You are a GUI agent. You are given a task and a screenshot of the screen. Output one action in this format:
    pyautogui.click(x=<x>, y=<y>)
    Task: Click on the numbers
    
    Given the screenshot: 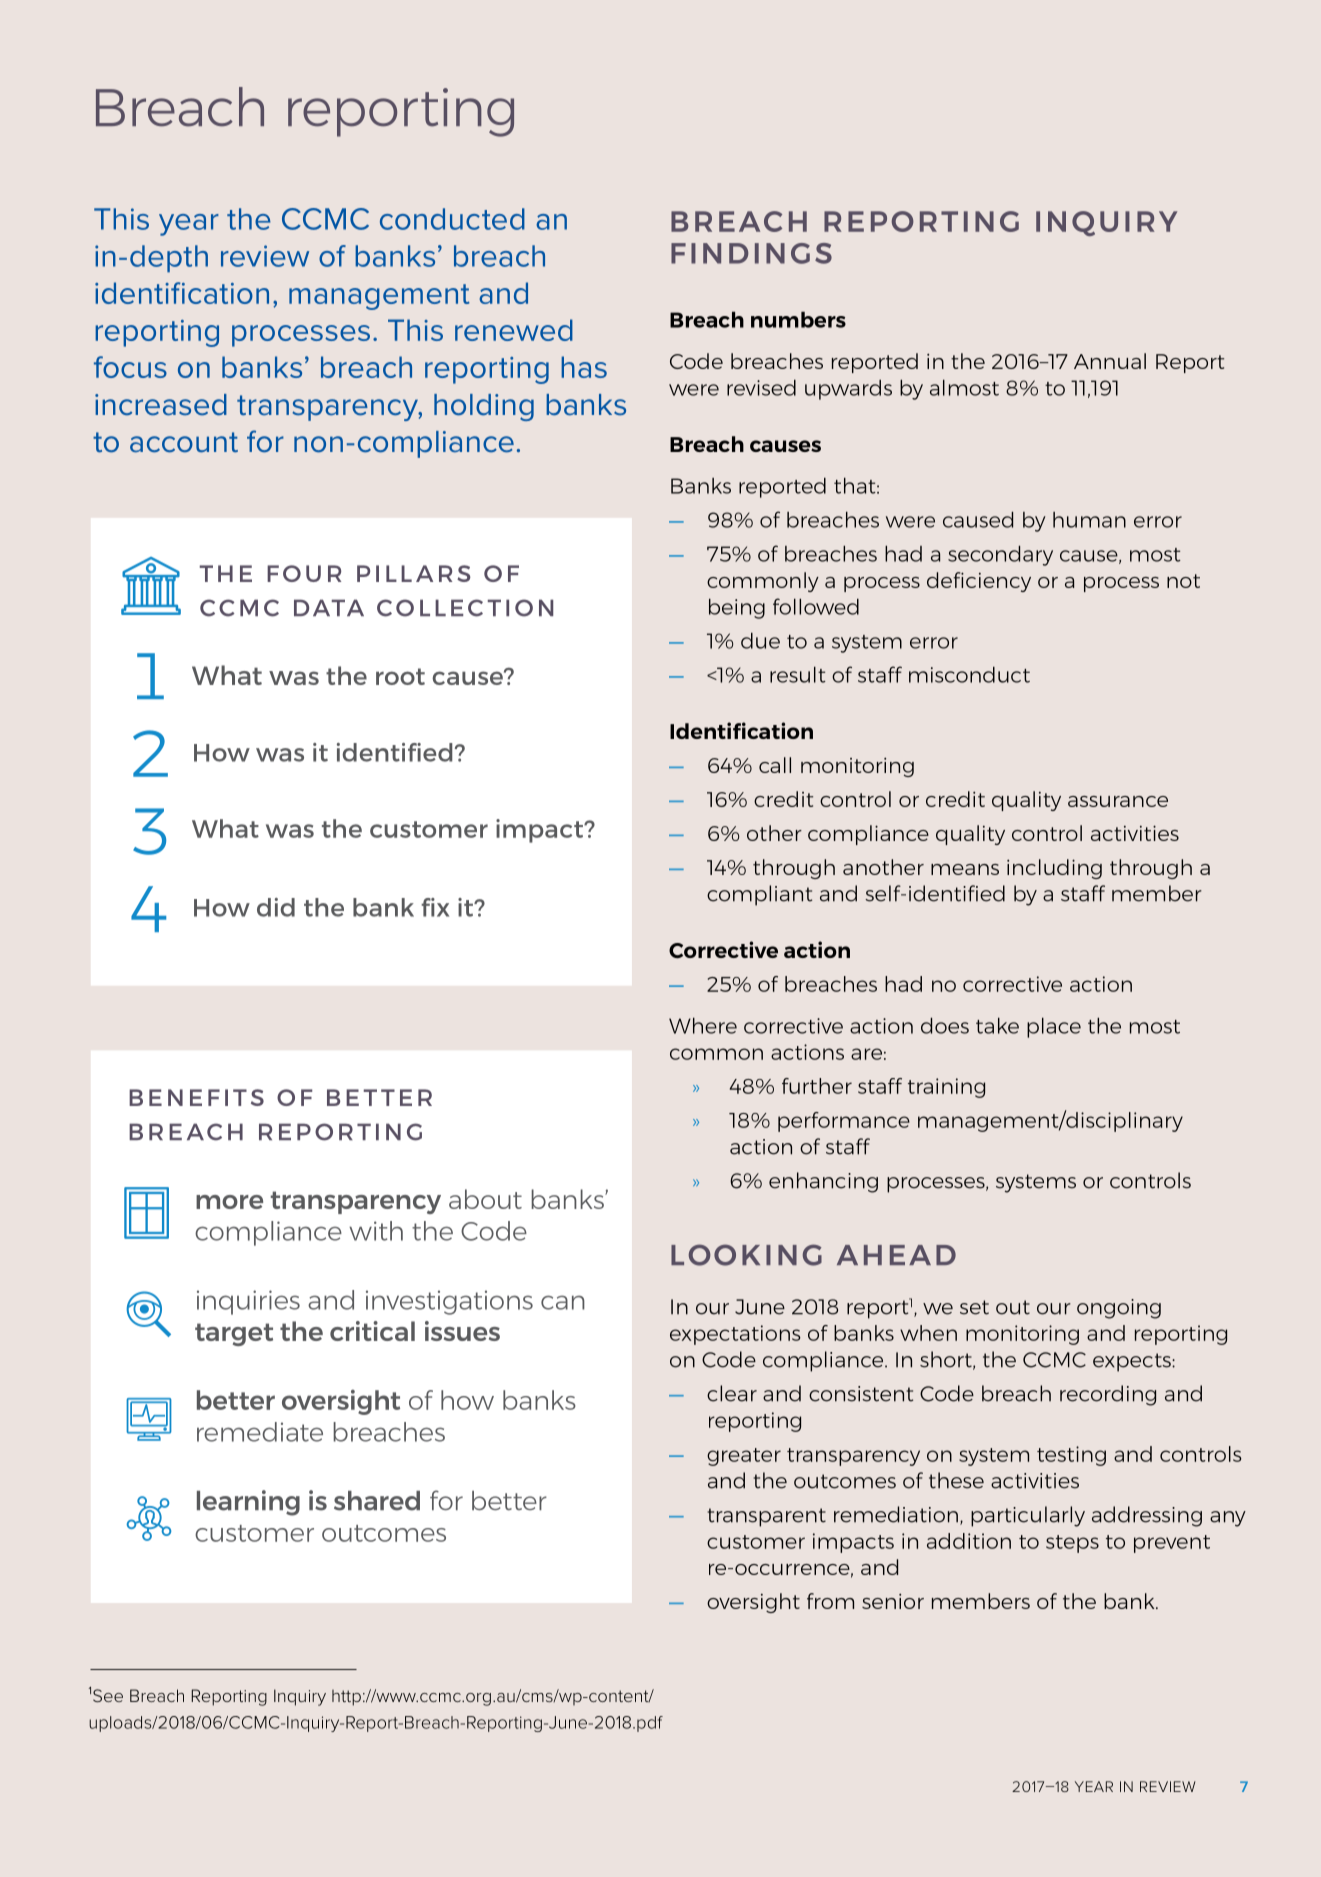 What is the action you would take?
    pyautogui.click(x=798, y=319)
